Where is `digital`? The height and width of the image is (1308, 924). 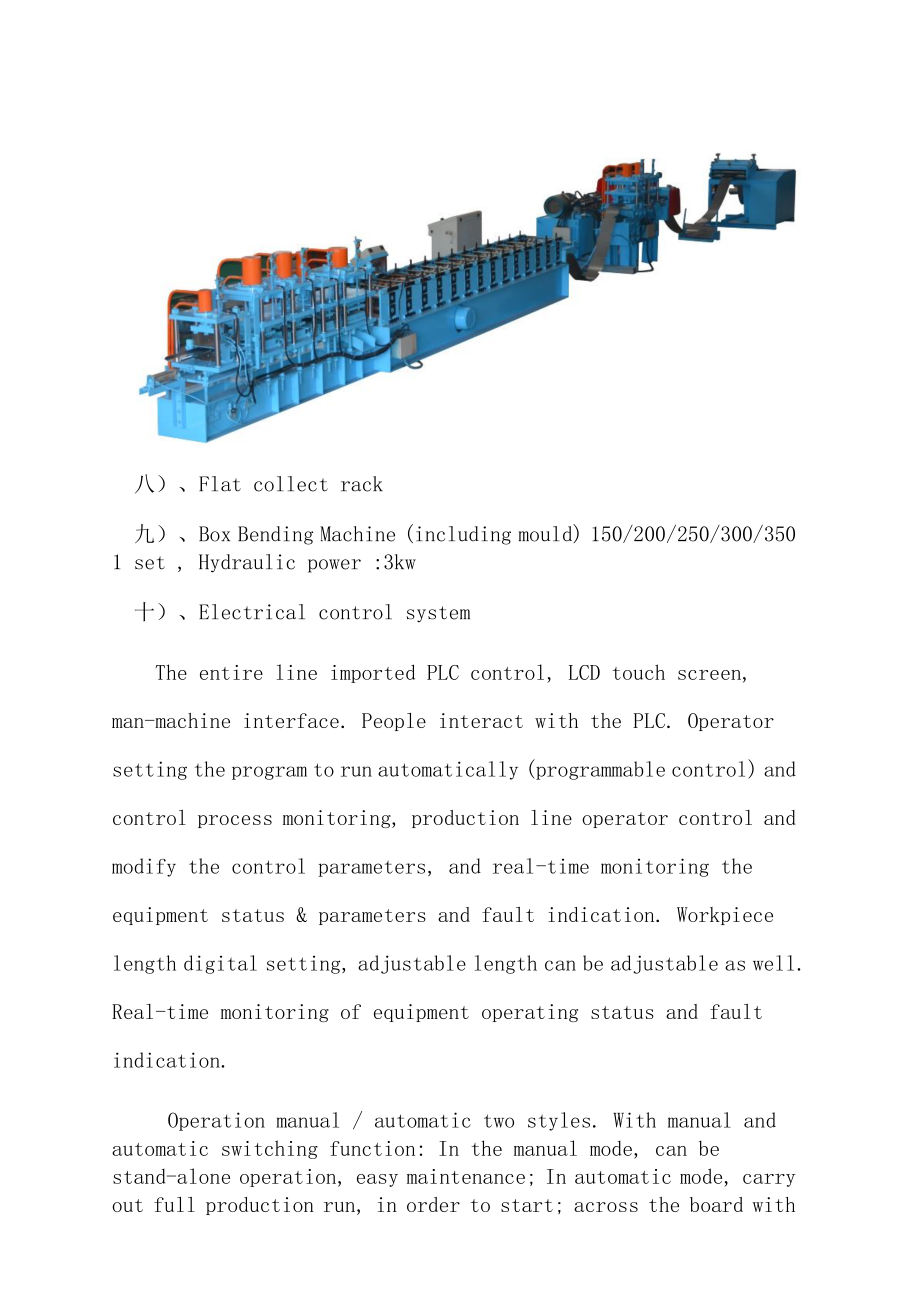 digital is located at coordinates (220, 964).
